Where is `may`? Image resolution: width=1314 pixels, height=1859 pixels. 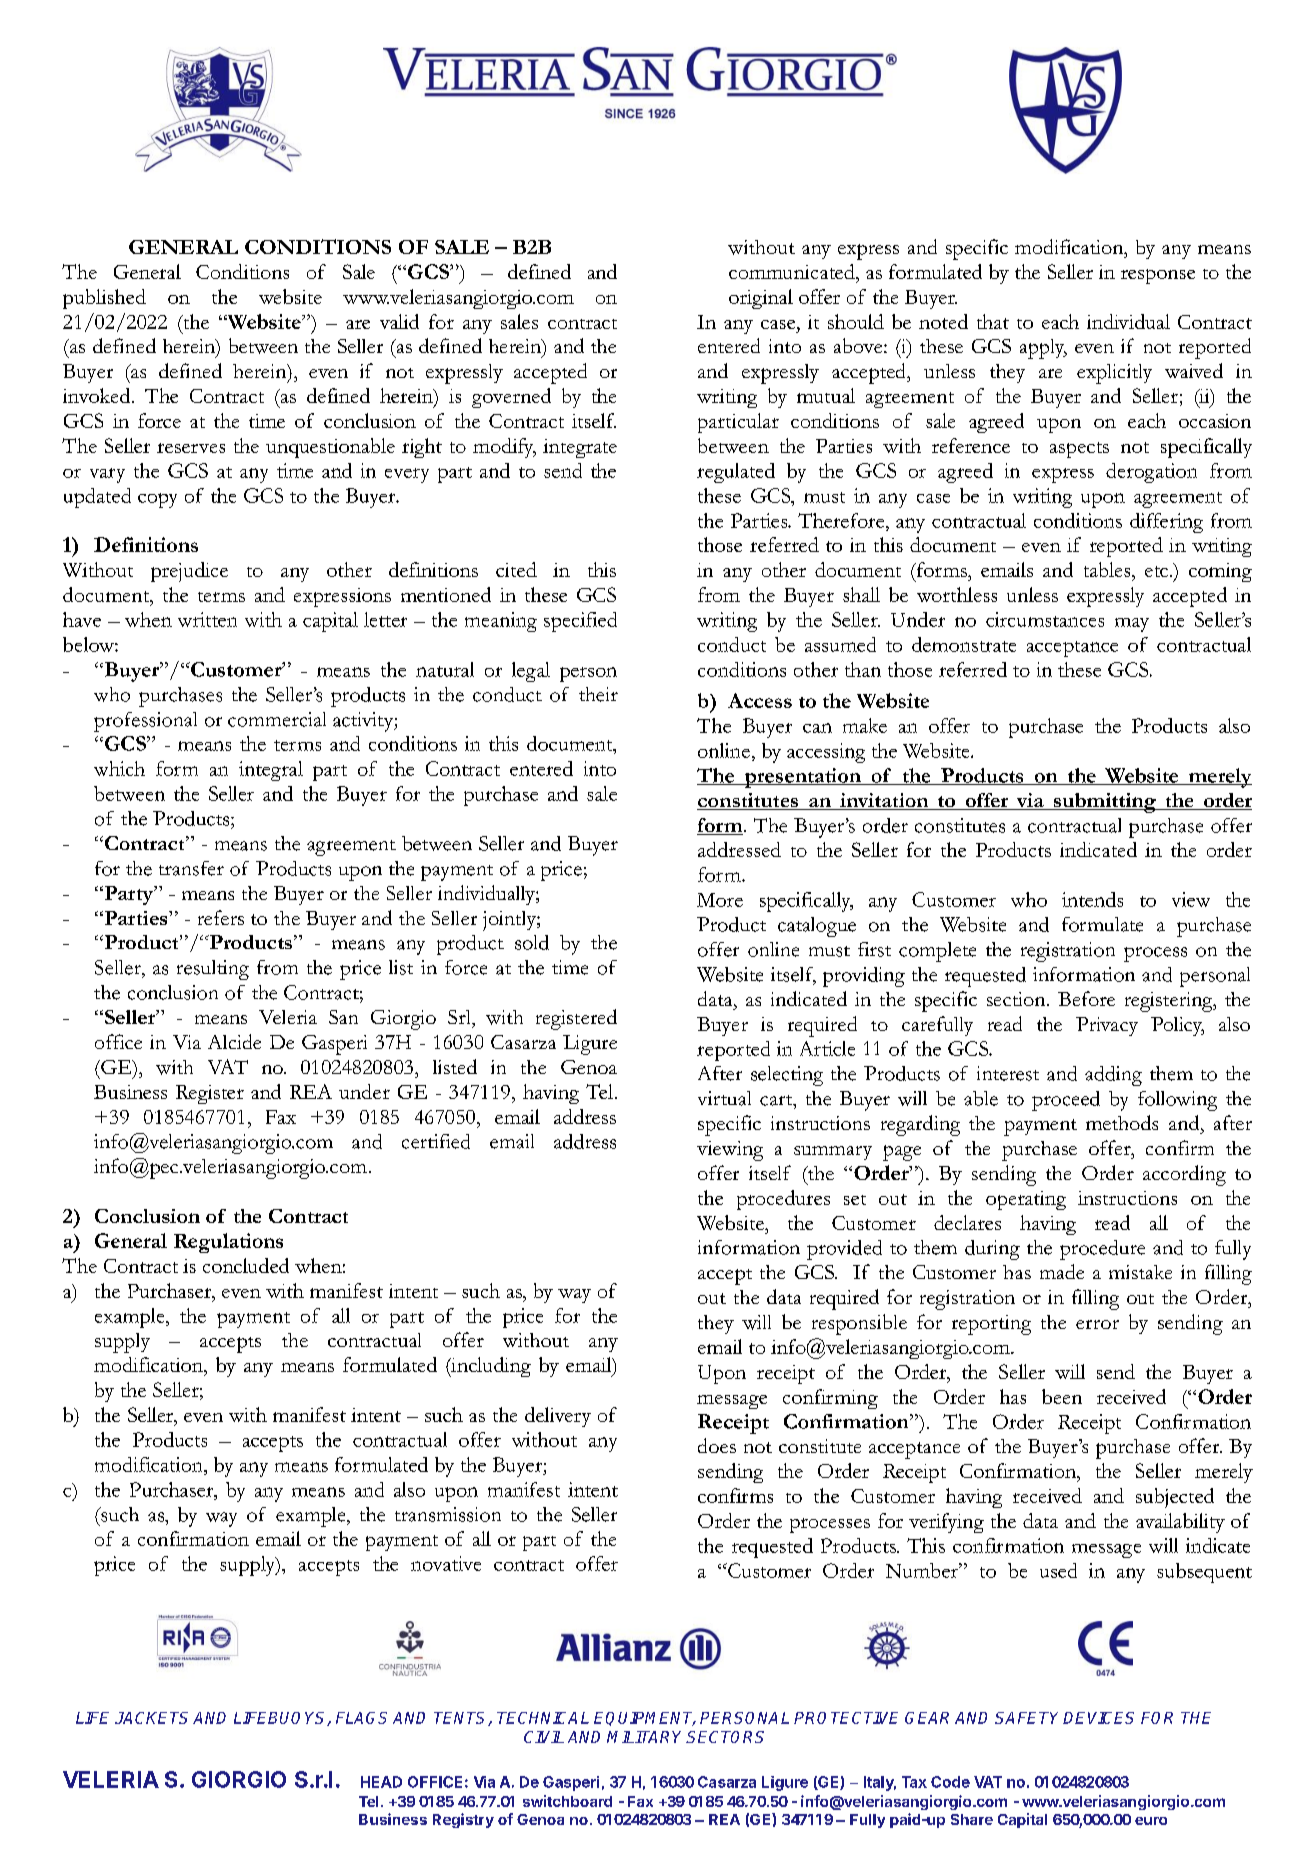
may is located at coordinates (1132, 625).
